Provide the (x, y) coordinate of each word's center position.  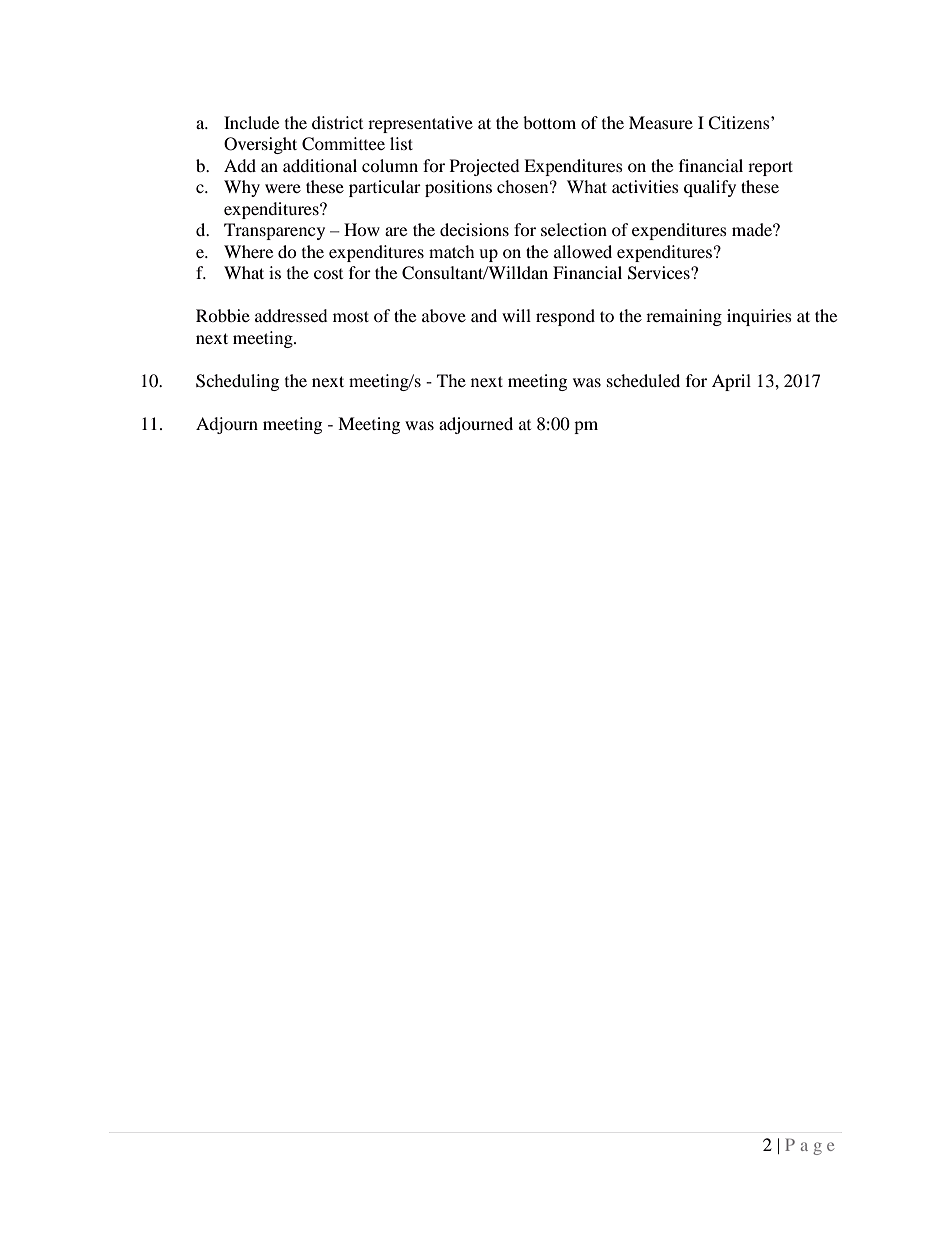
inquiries (759, 317)
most (351, 316)
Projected (485, 167)
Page (809, 1146)
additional (320, 165)
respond (565, 317)
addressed (291, 315)
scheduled (643, 380)
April (731, 382)
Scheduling (237, 382)
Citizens (740, 123)
